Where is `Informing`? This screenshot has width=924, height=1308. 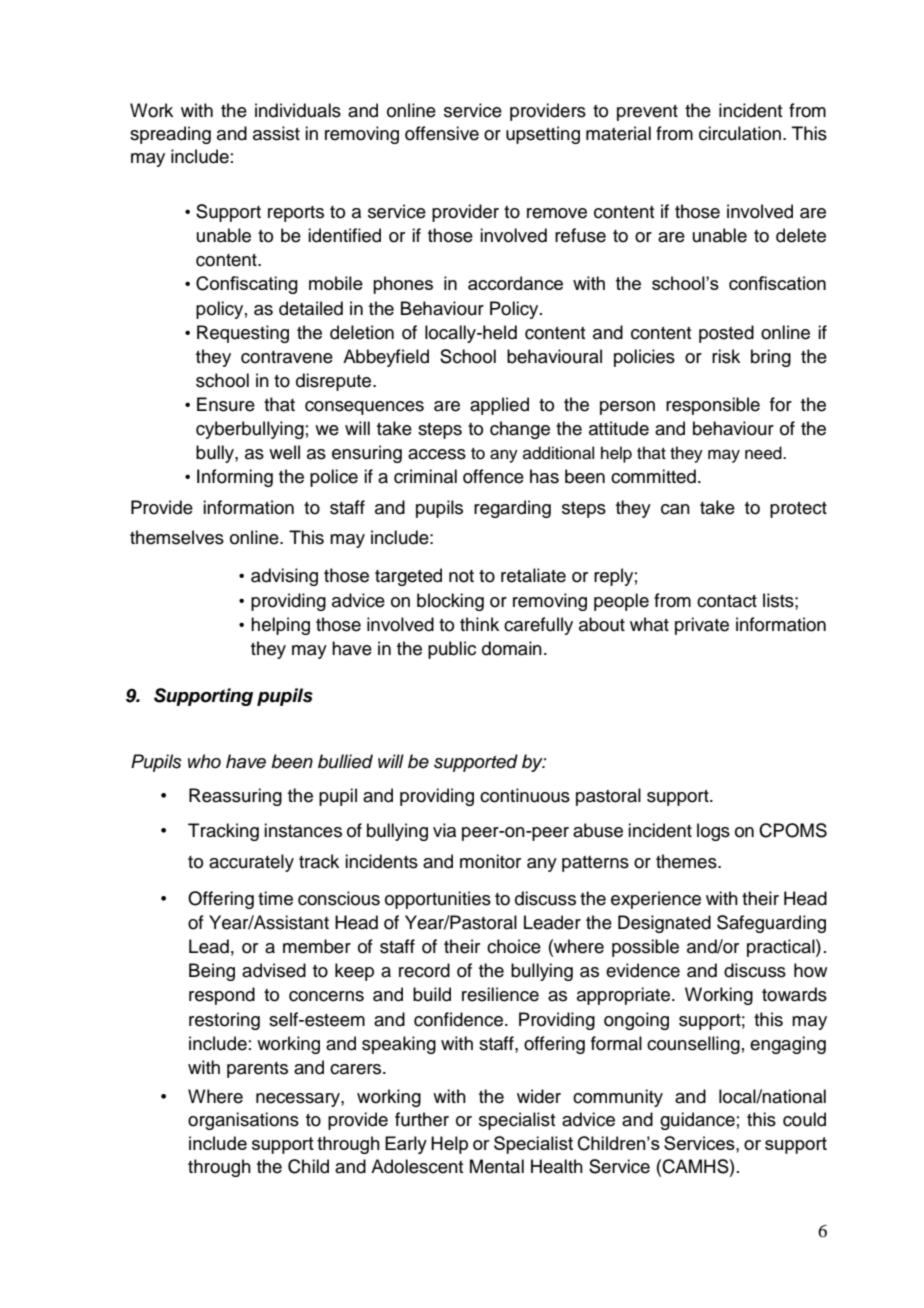
Informing is located at coordinates (235, 478).
